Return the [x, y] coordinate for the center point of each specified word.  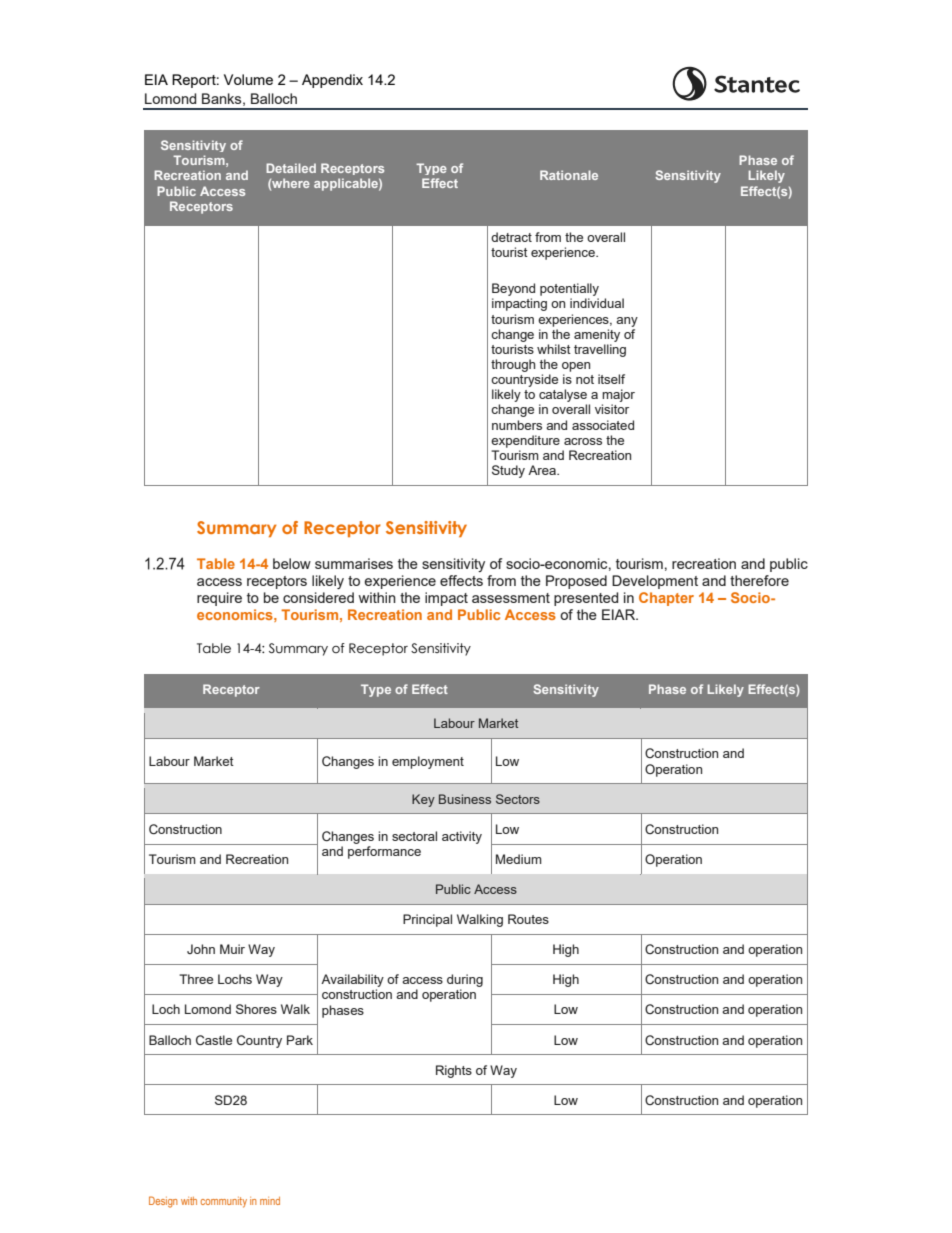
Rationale [569, 175]
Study [508, 471]
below [292, 563]
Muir [232, 949]
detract [511, 237]
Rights [454, 1071]
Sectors [518, 799]
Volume [248, 79]
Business [465, 799]
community [224, 1202]
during [465, 980]
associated [603, 425]
